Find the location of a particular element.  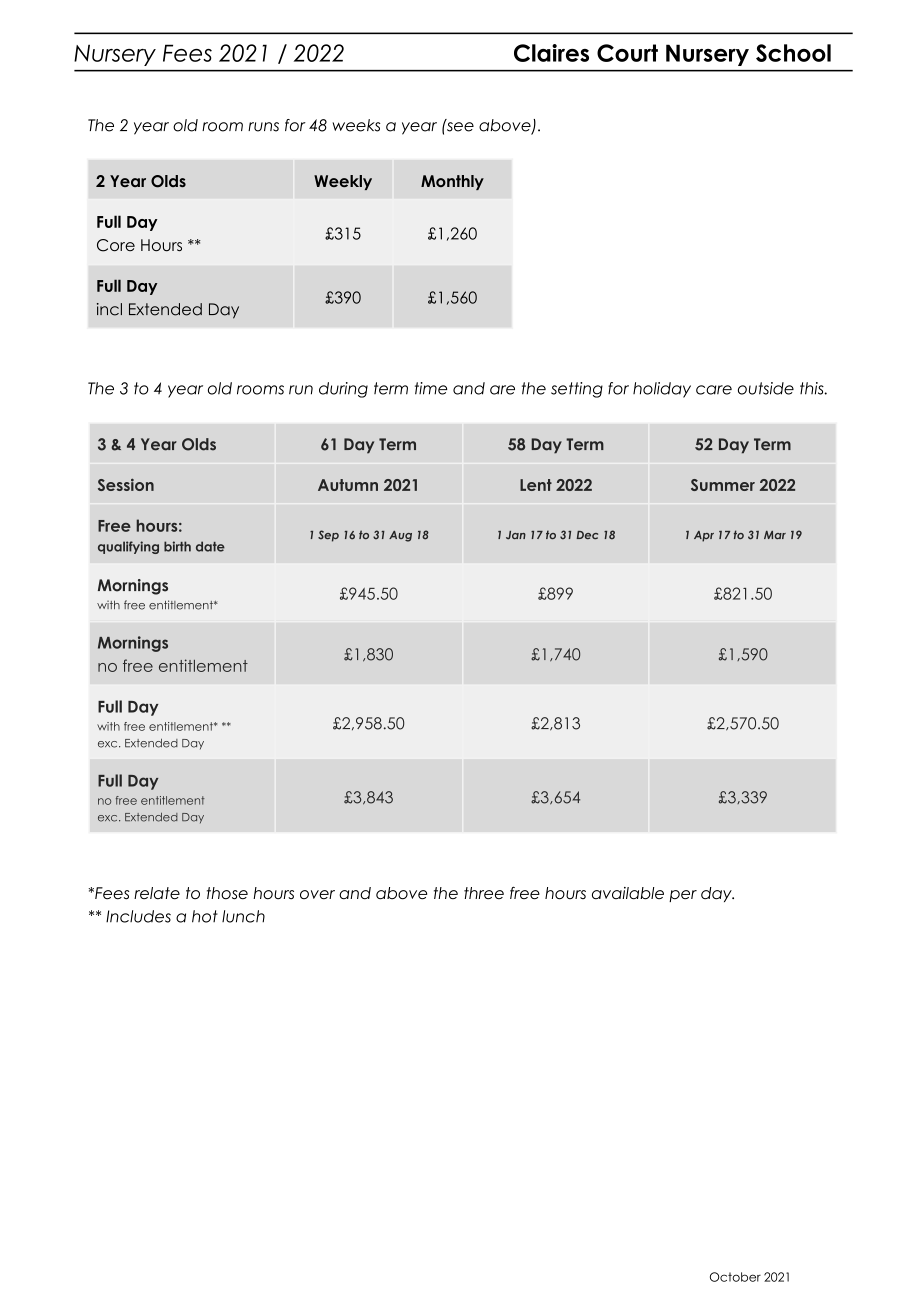

per is located at coordinates (683, 896).
